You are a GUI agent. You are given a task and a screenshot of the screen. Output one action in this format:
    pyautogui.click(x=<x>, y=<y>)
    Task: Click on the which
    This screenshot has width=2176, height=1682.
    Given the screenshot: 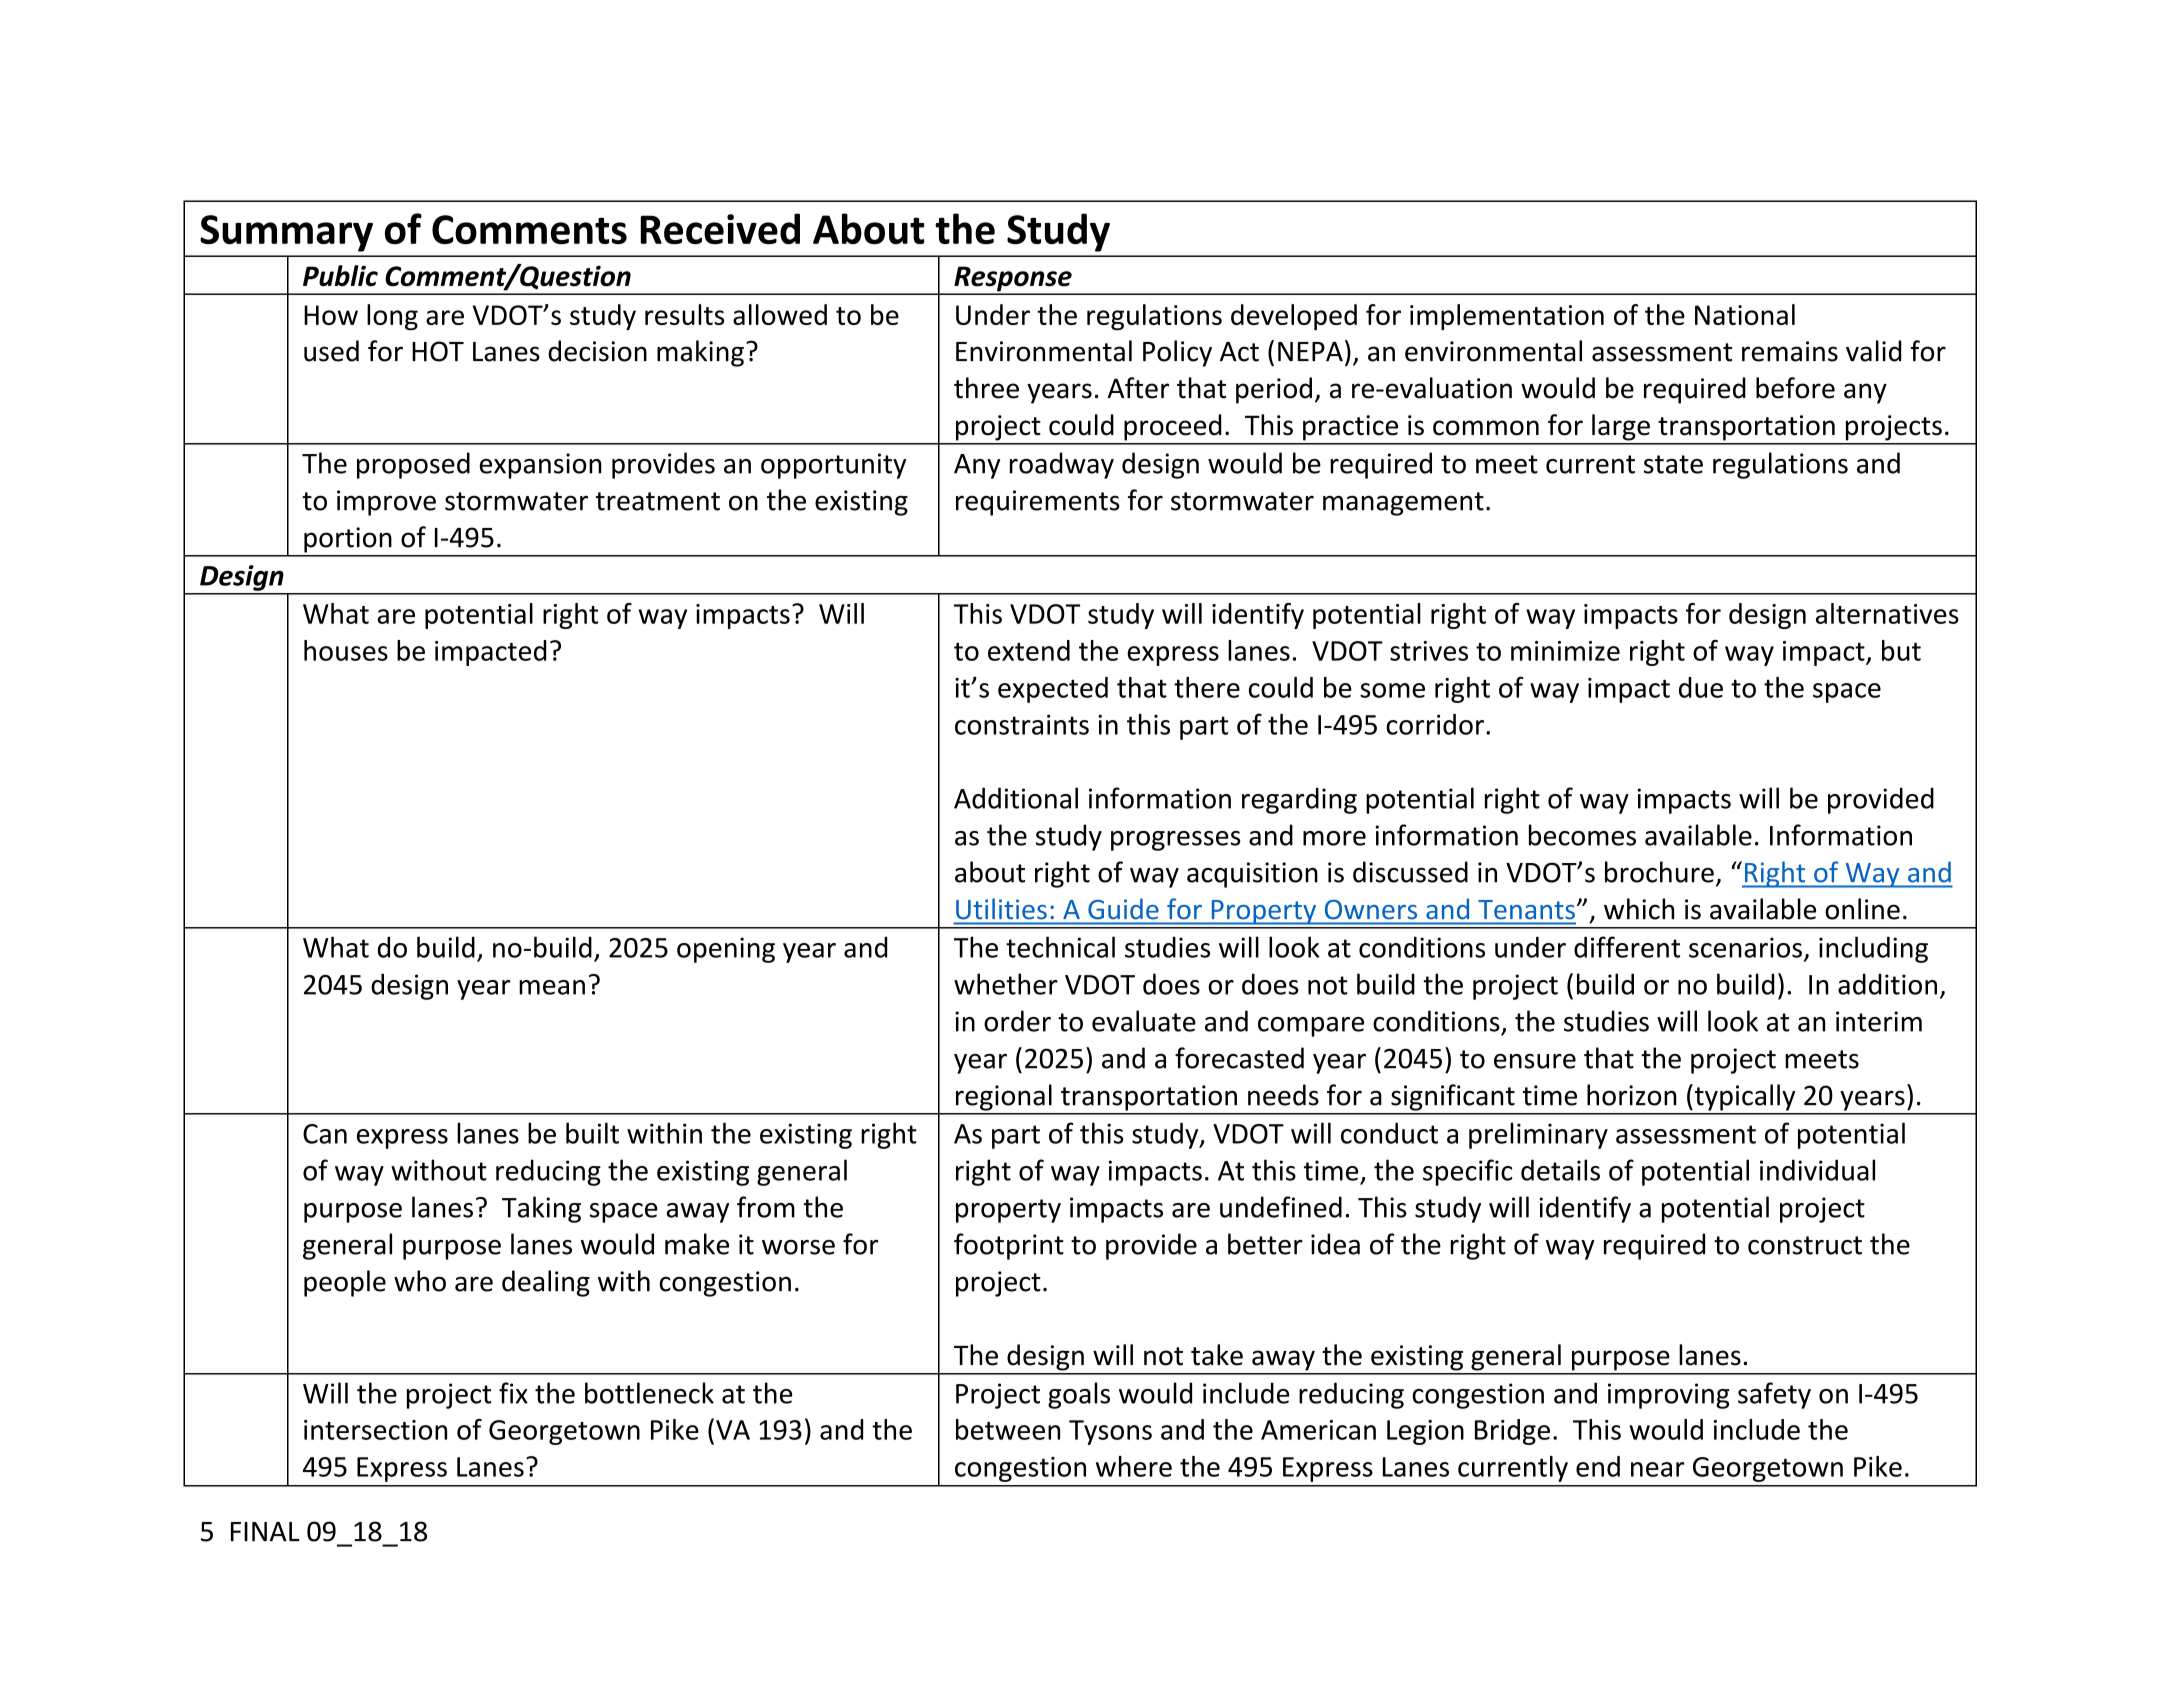 What is the action you would take?
    pyautogui.click(x=1639, y=909)
